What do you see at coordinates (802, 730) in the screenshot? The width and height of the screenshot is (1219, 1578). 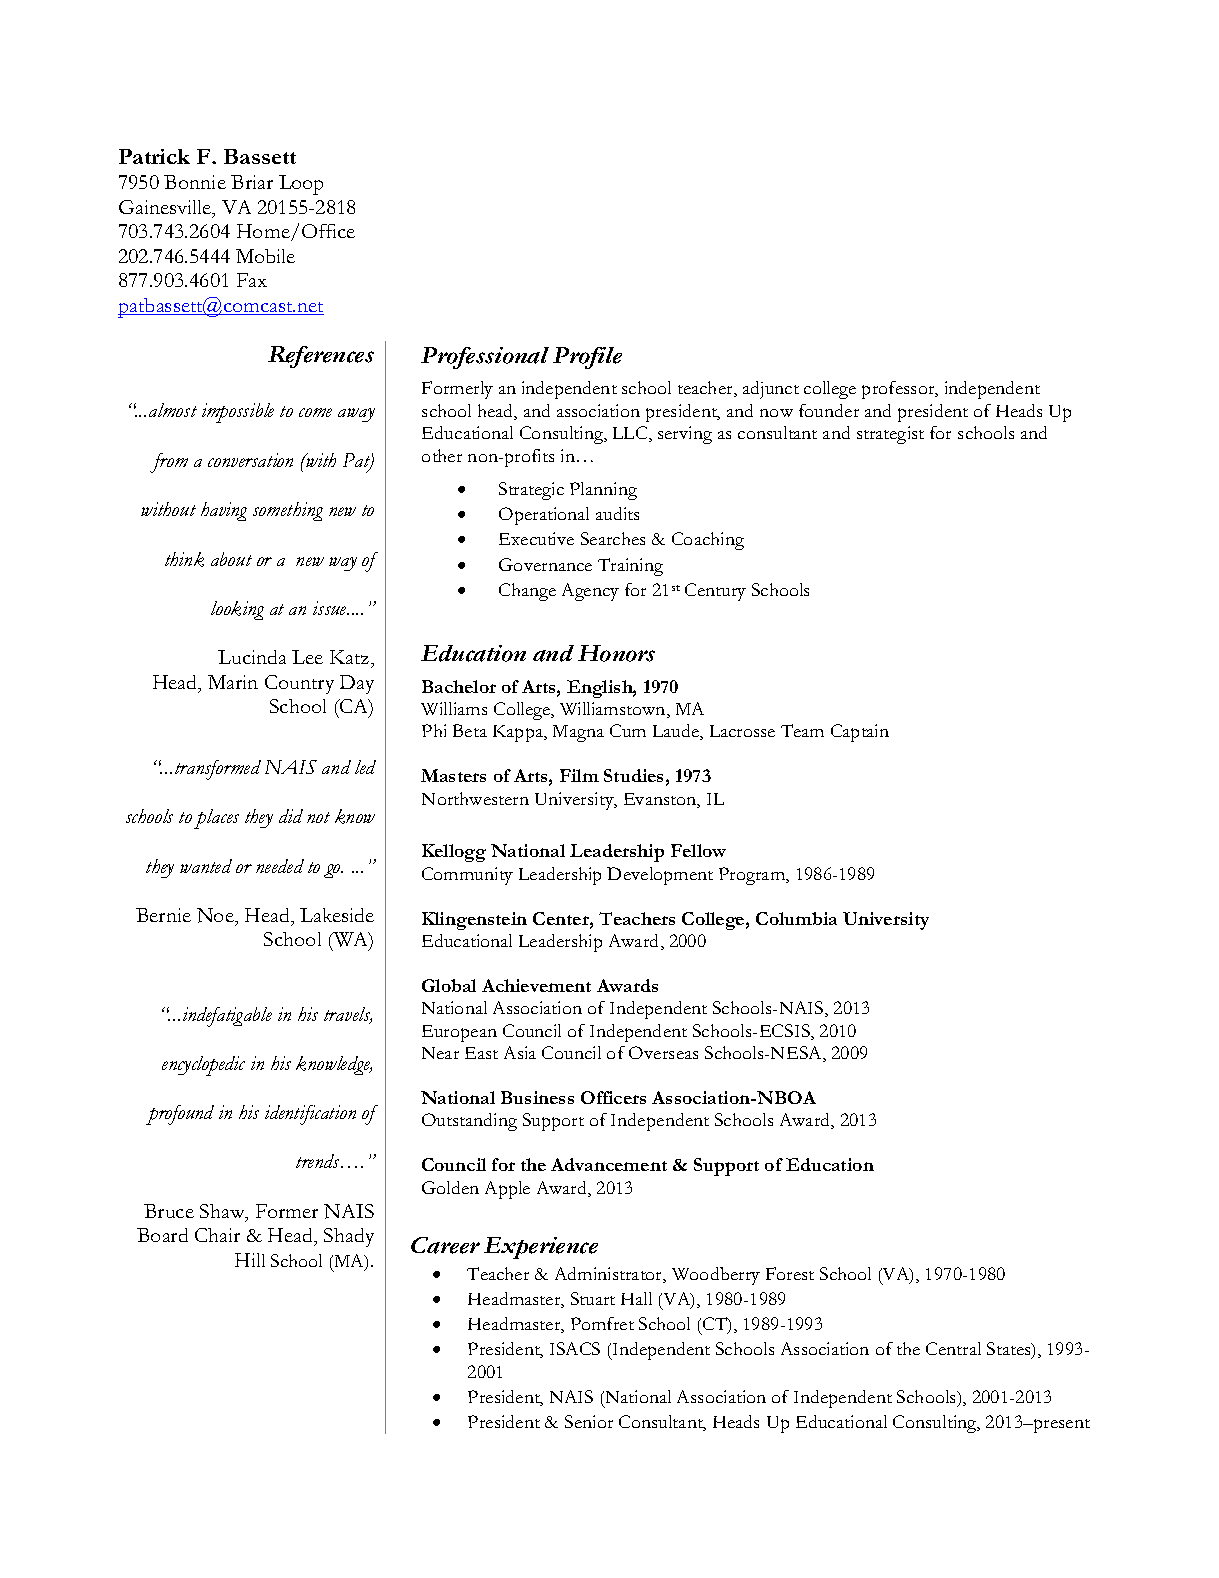 I see `Team` at bounding box center [802, 730].
